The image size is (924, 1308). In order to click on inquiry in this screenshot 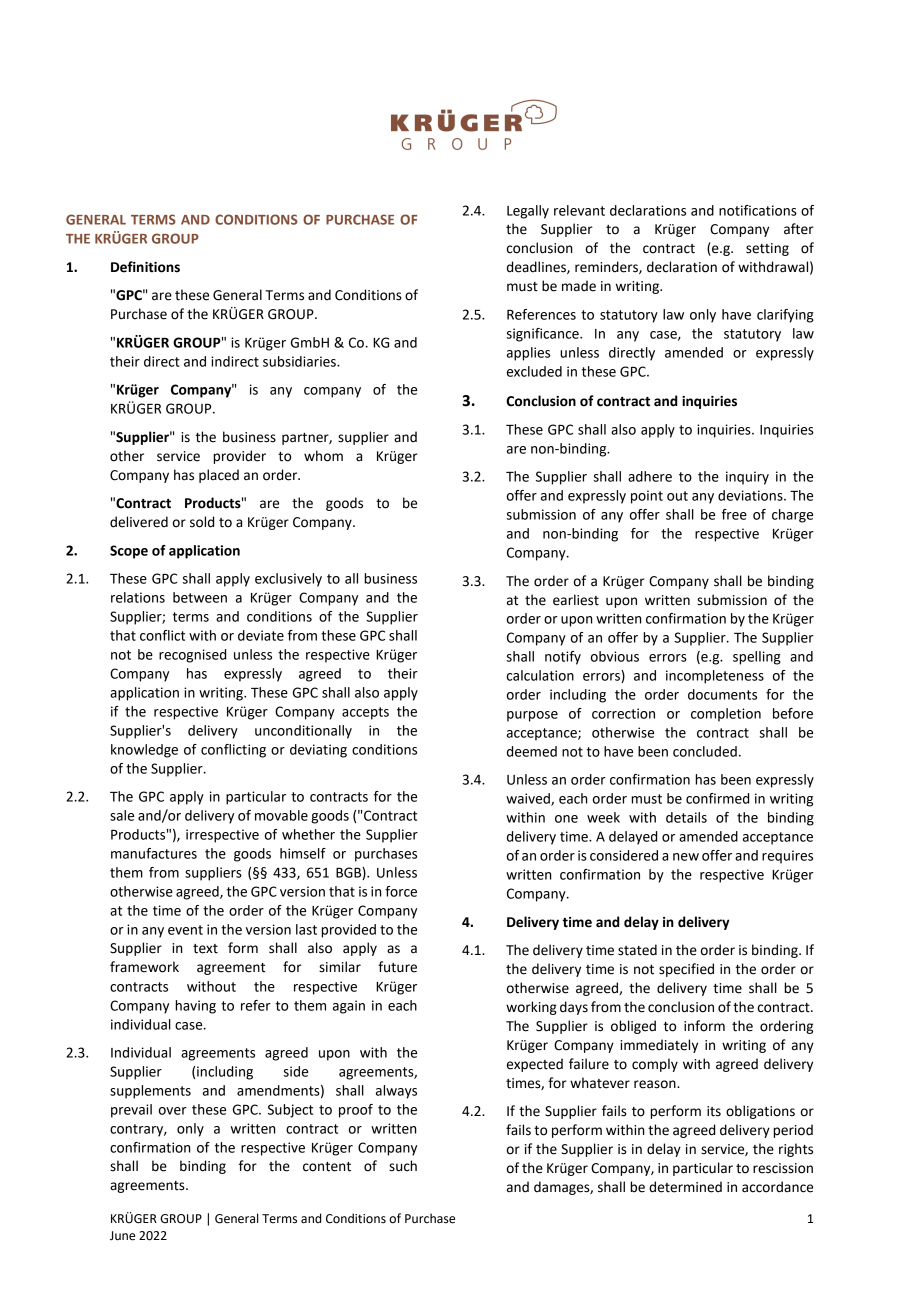, I will do `click(747, 478)`.
